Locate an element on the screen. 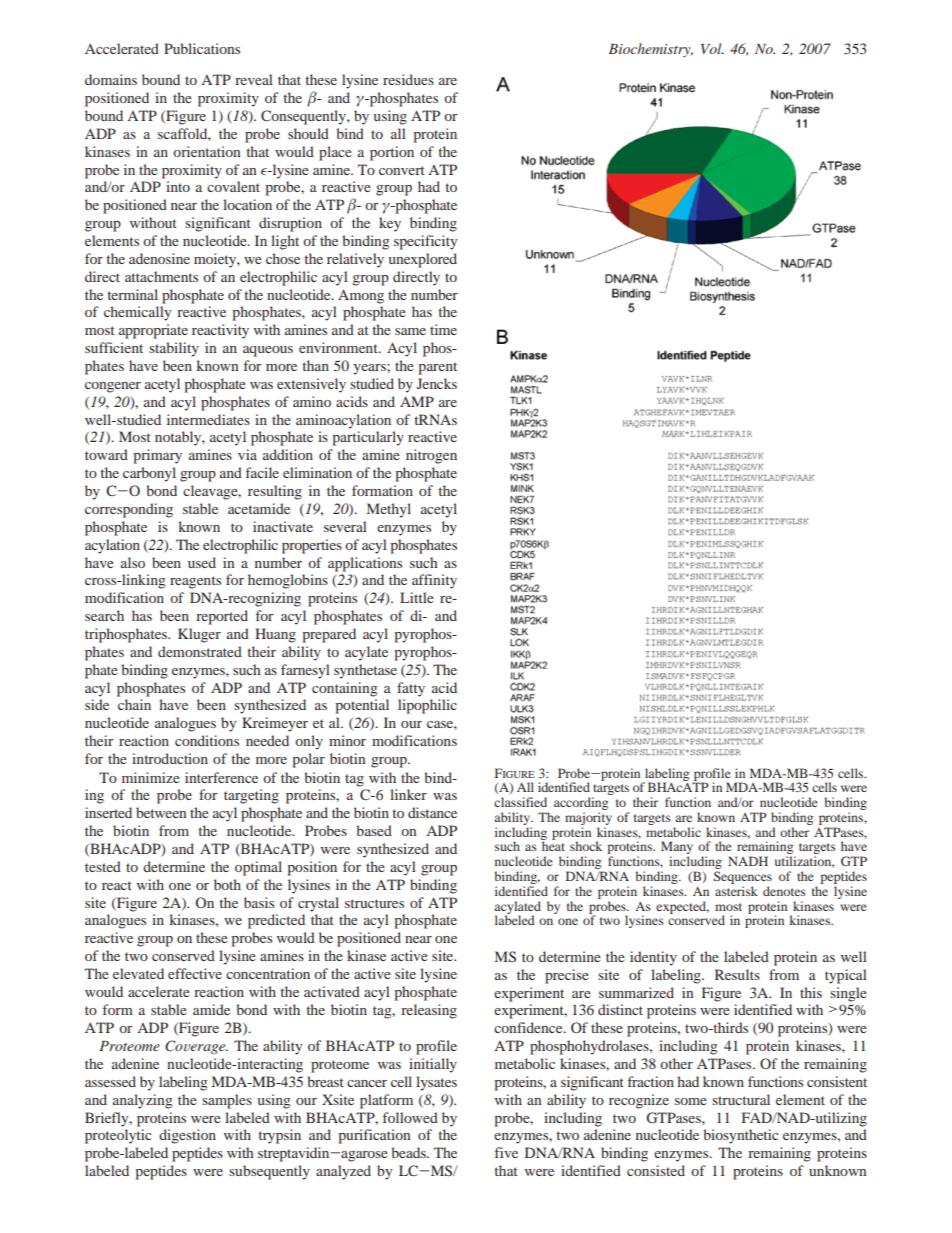 Image resolution: width=952 pixels, height=1233 pixels. nitrogen is located at coordinates (431, 456).
